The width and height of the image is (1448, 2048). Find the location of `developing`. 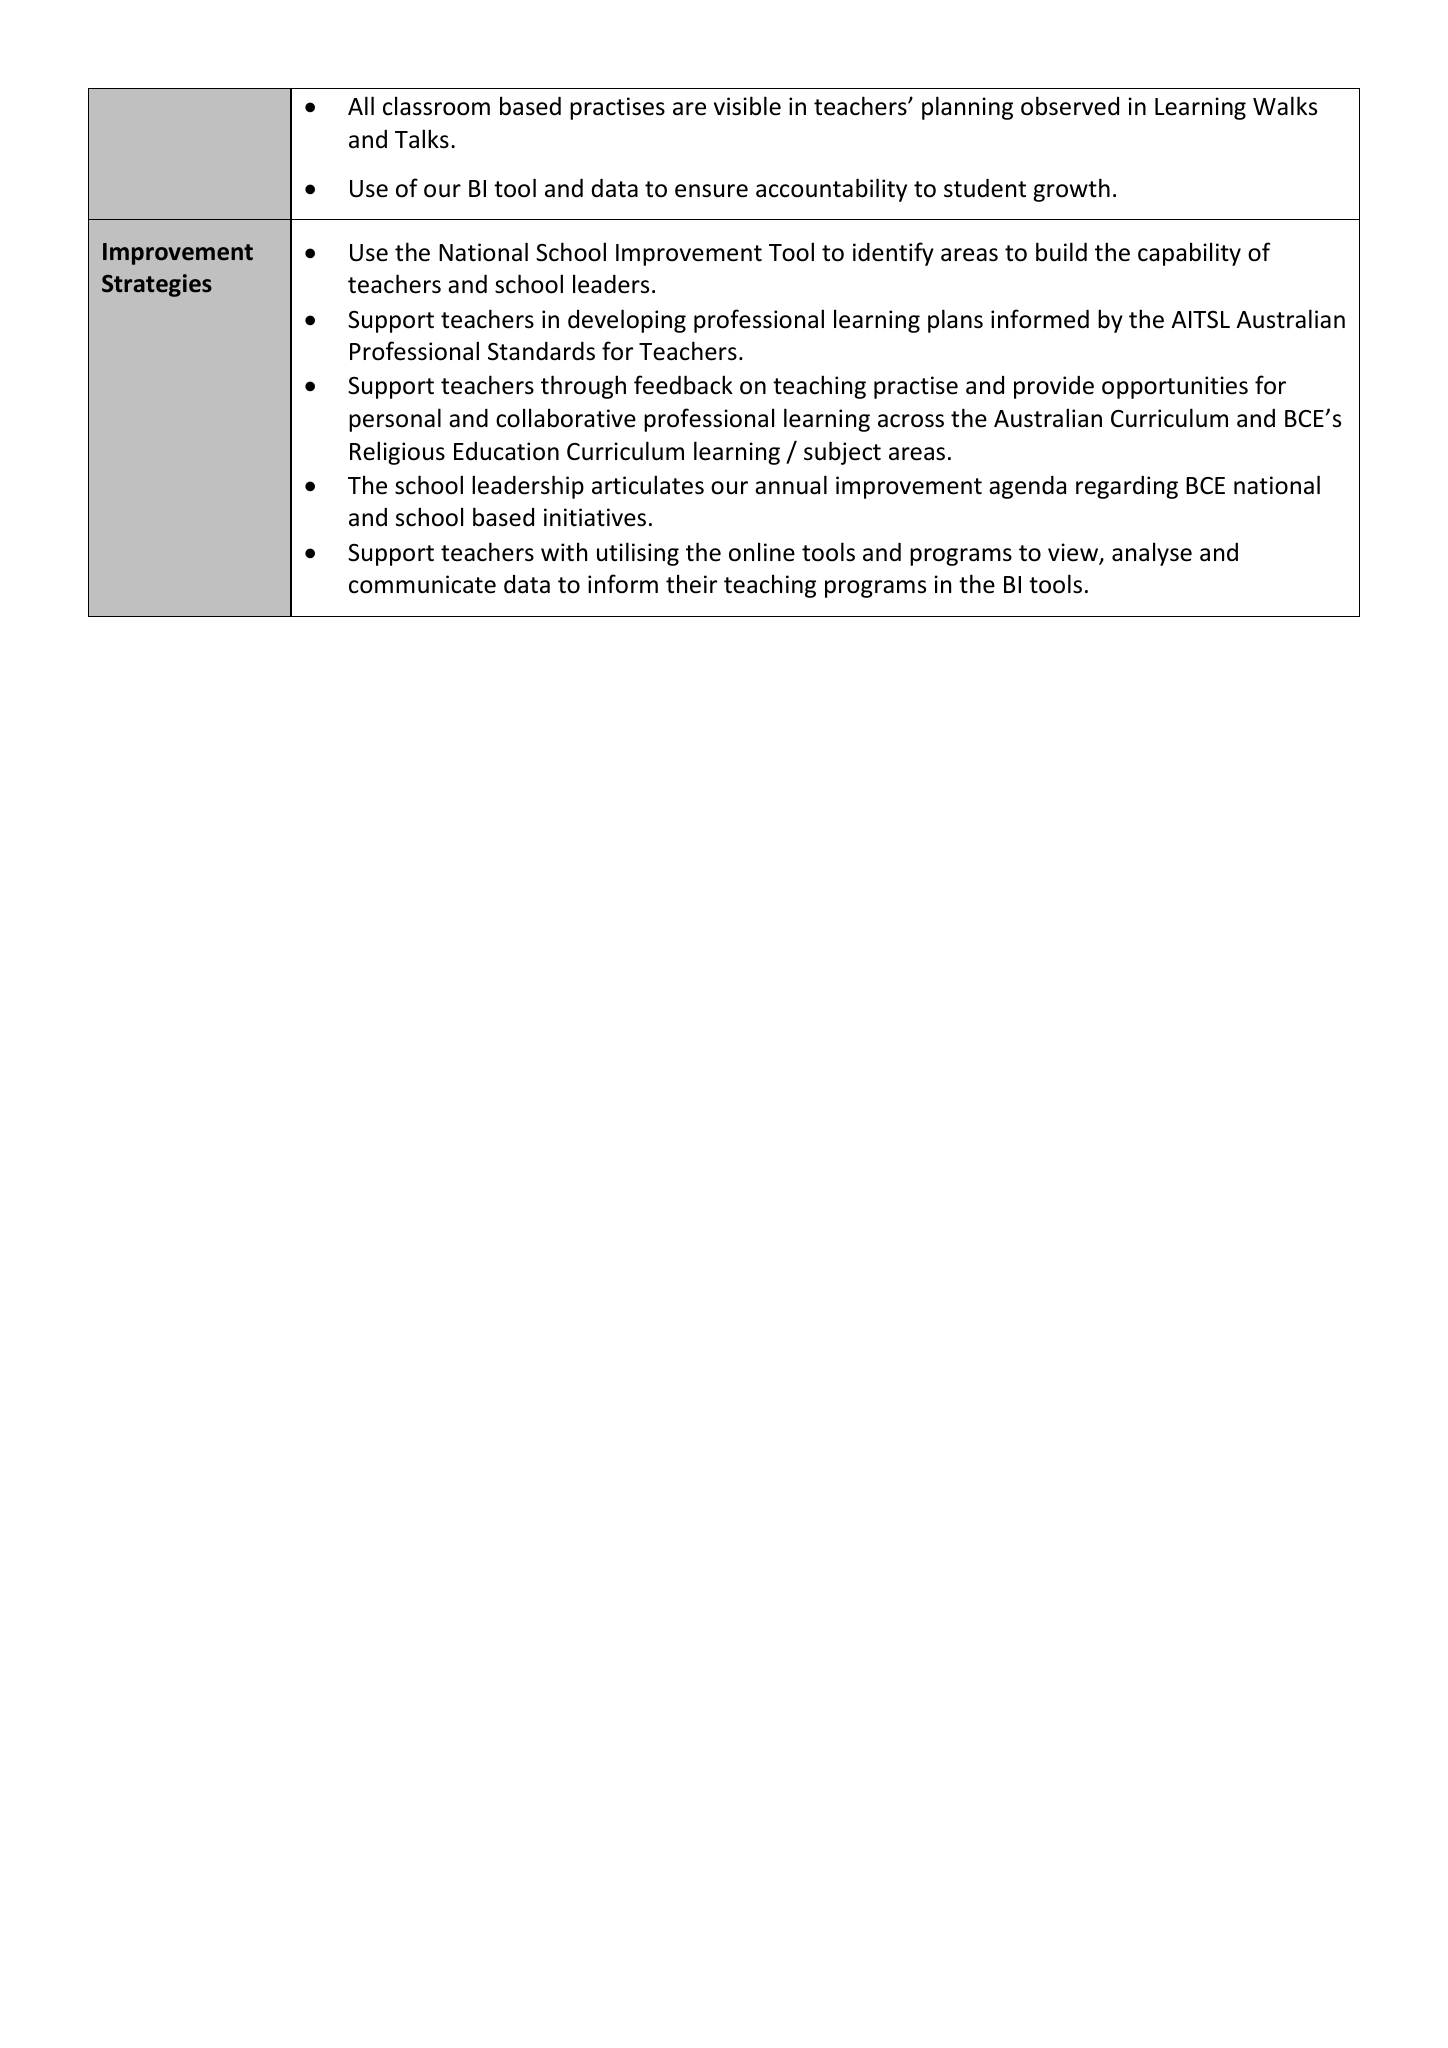

developing is located at coordinates (627, 321).
